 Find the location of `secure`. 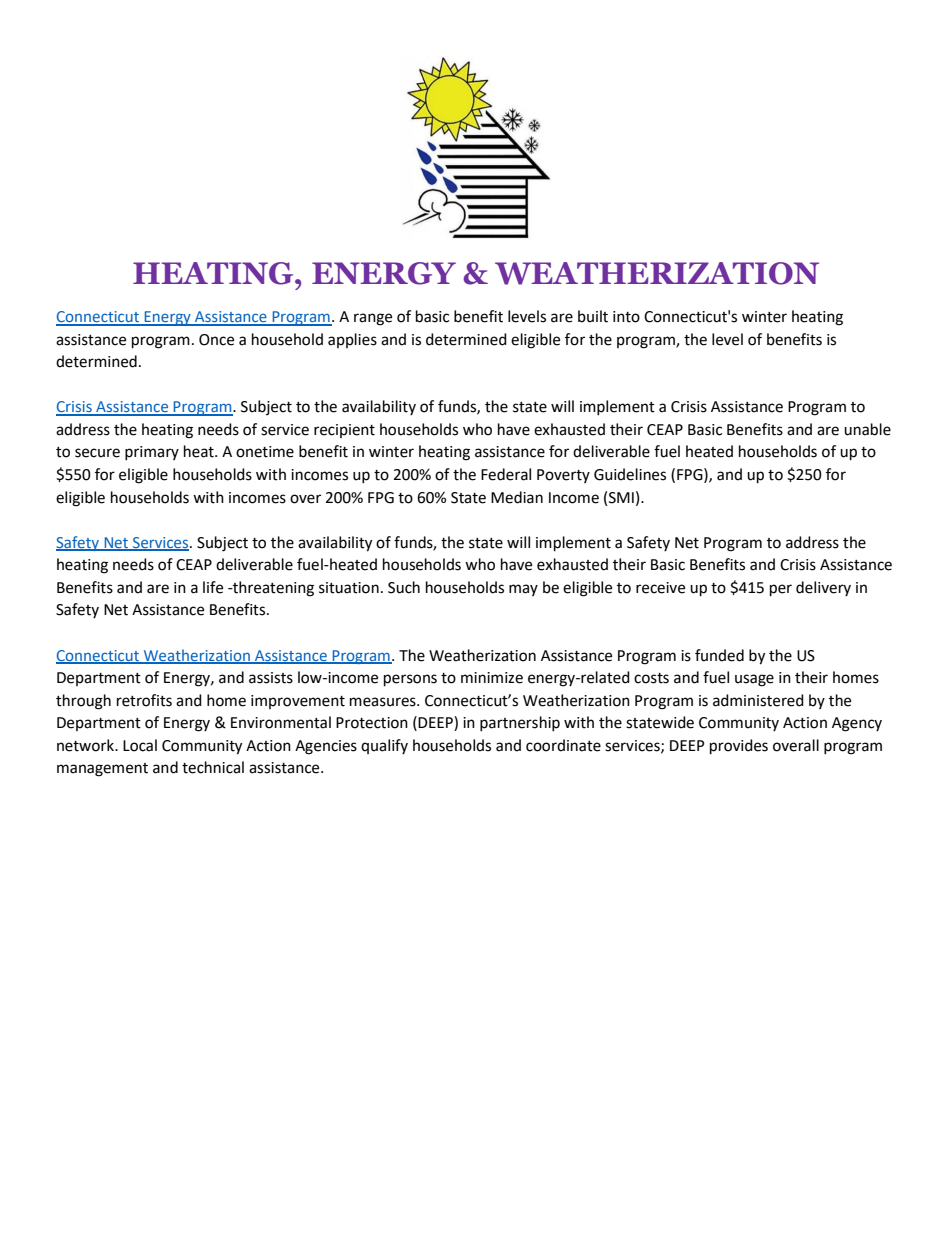

secure is located at coordinates (97, 453).
